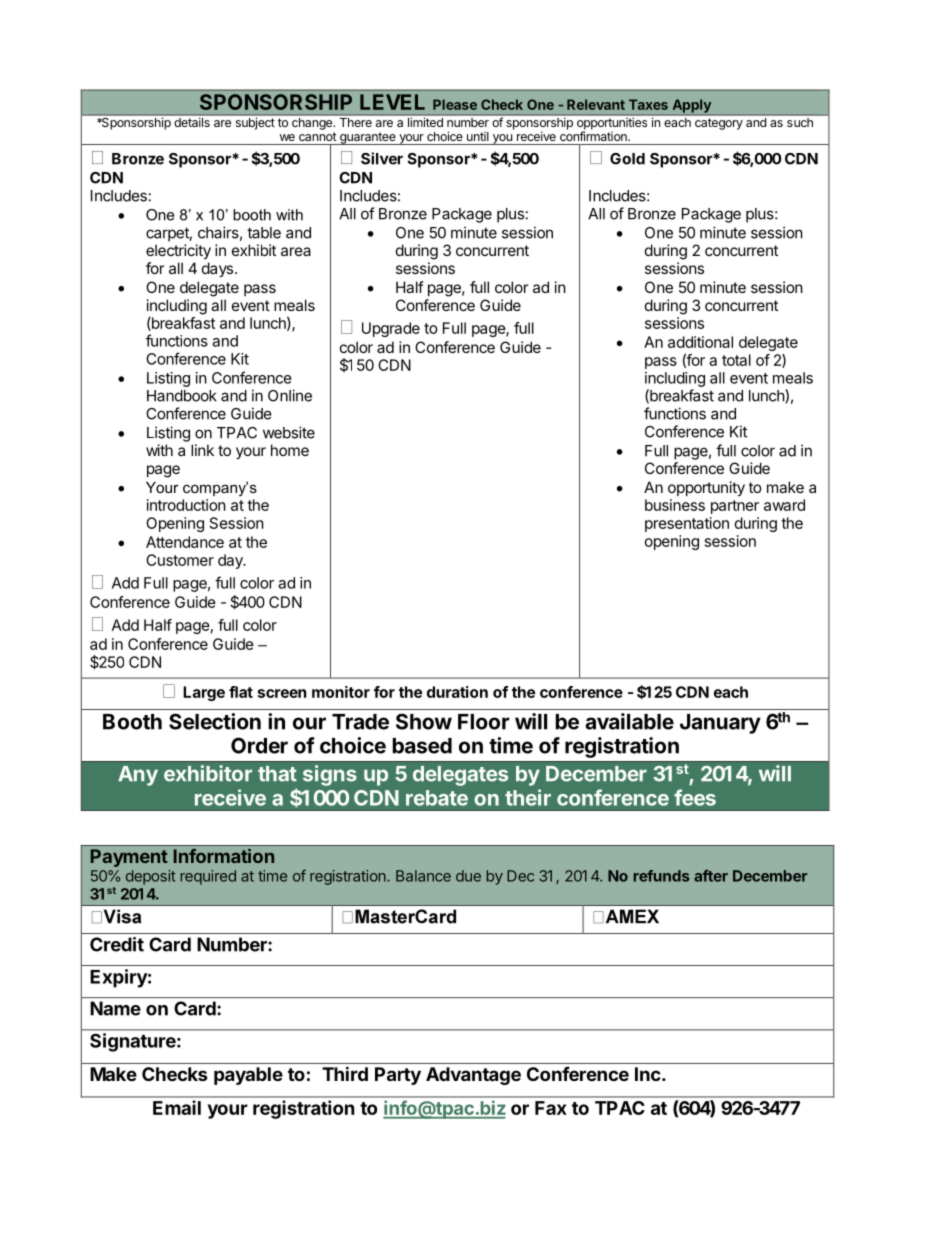 Image resolution: width=952 pixels, height=1233 pixels. What do you see at coordinates (695, 797) in the page?
I see `fees` at bounding box center [695, 797].
